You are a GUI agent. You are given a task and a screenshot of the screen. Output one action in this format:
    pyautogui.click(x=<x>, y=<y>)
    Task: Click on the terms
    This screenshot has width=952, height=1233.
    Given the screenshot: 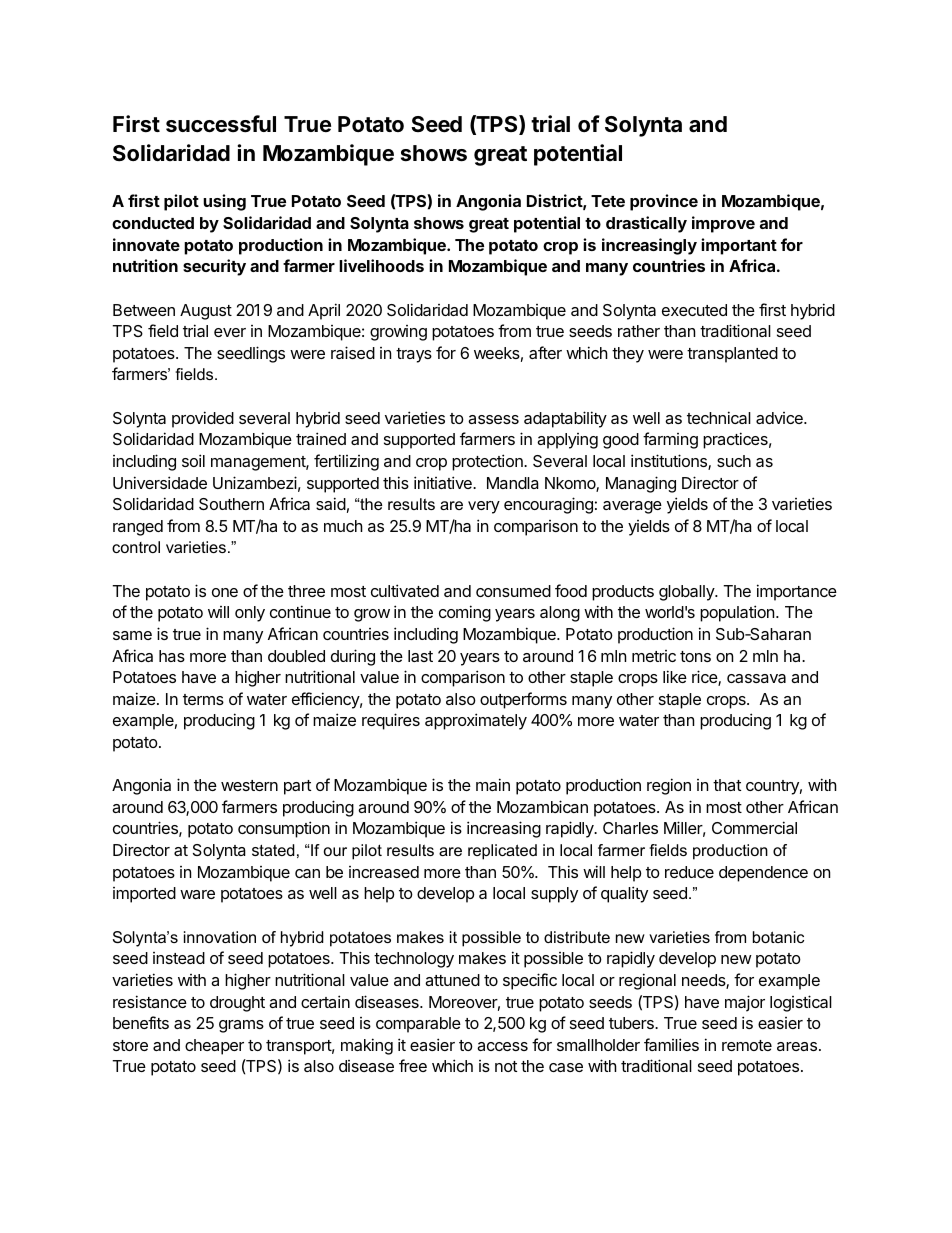 What is the action you would take?
    pyautogui.click(x=203, y=699)
